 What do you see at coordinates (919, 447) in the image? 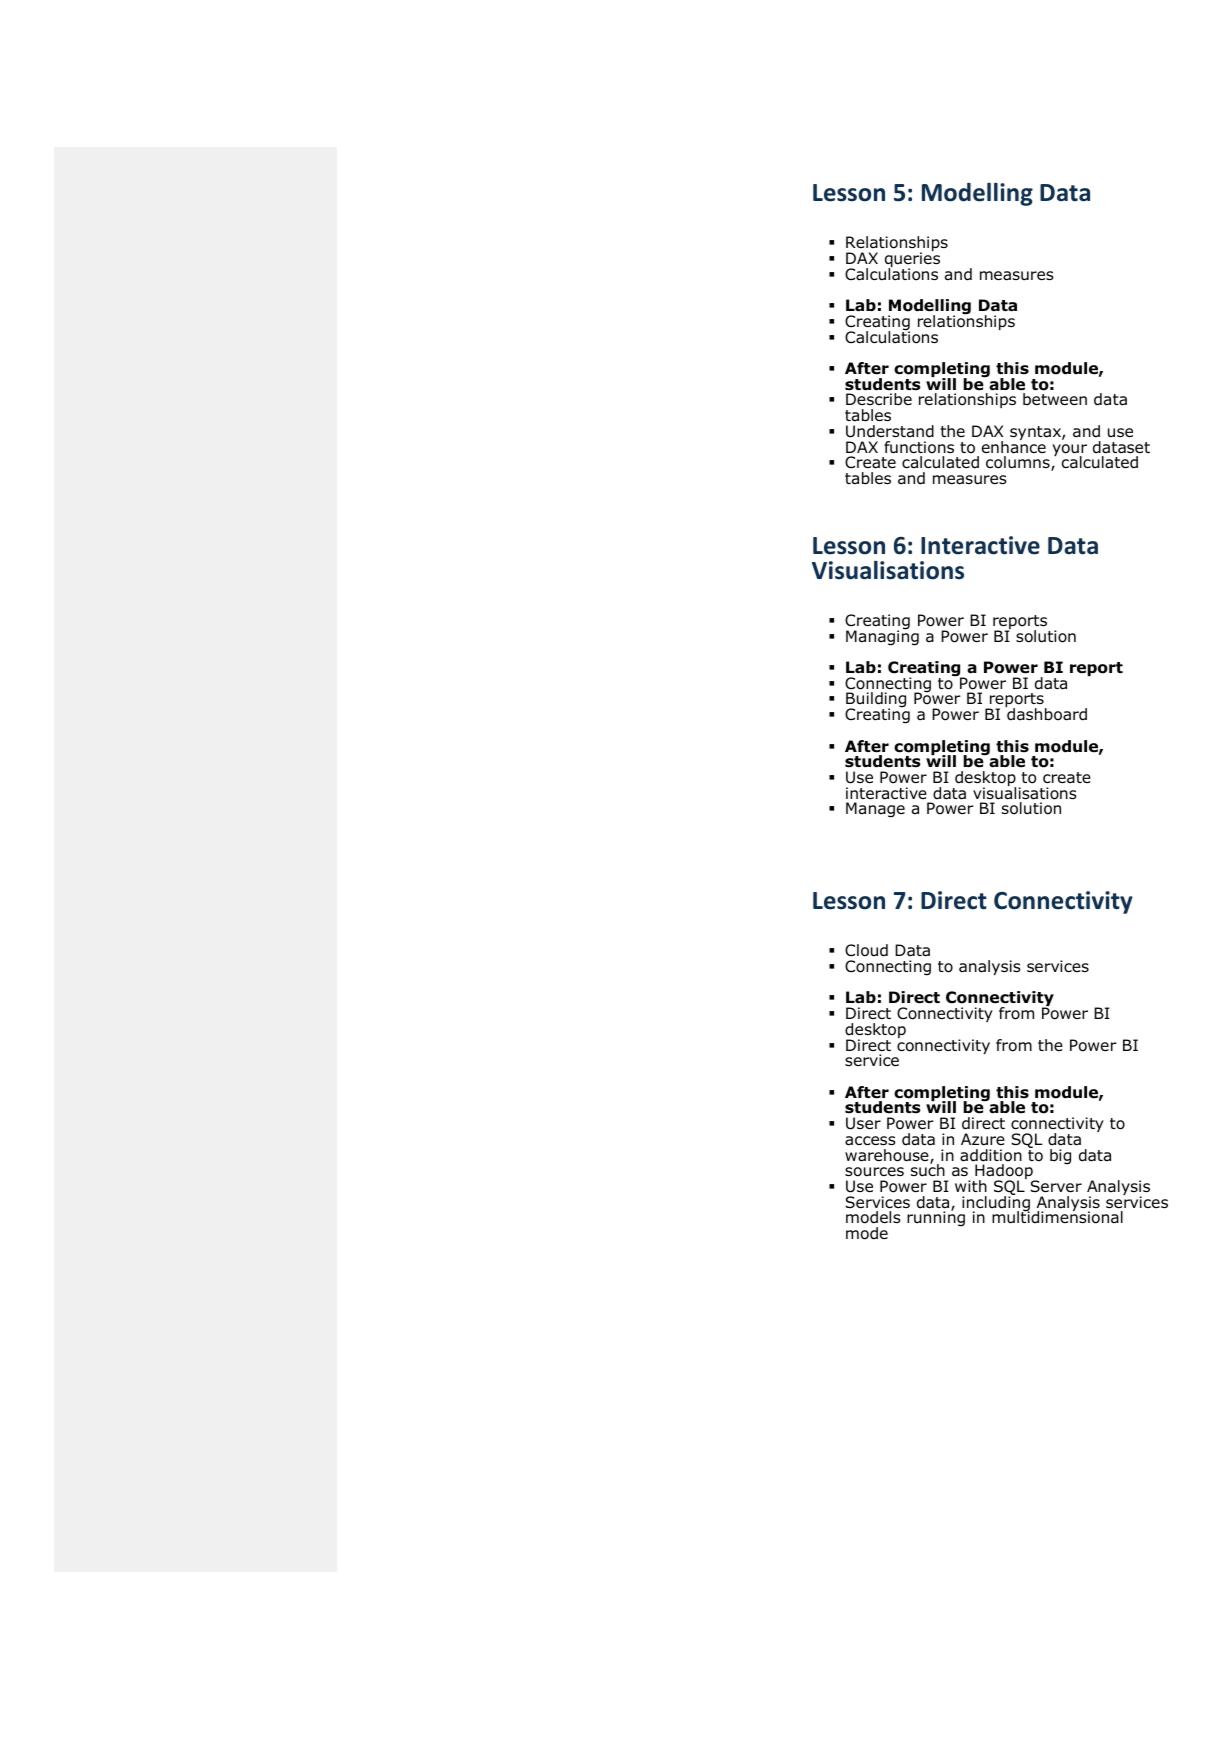
I see `functions` at bounding box center [919, 447].
